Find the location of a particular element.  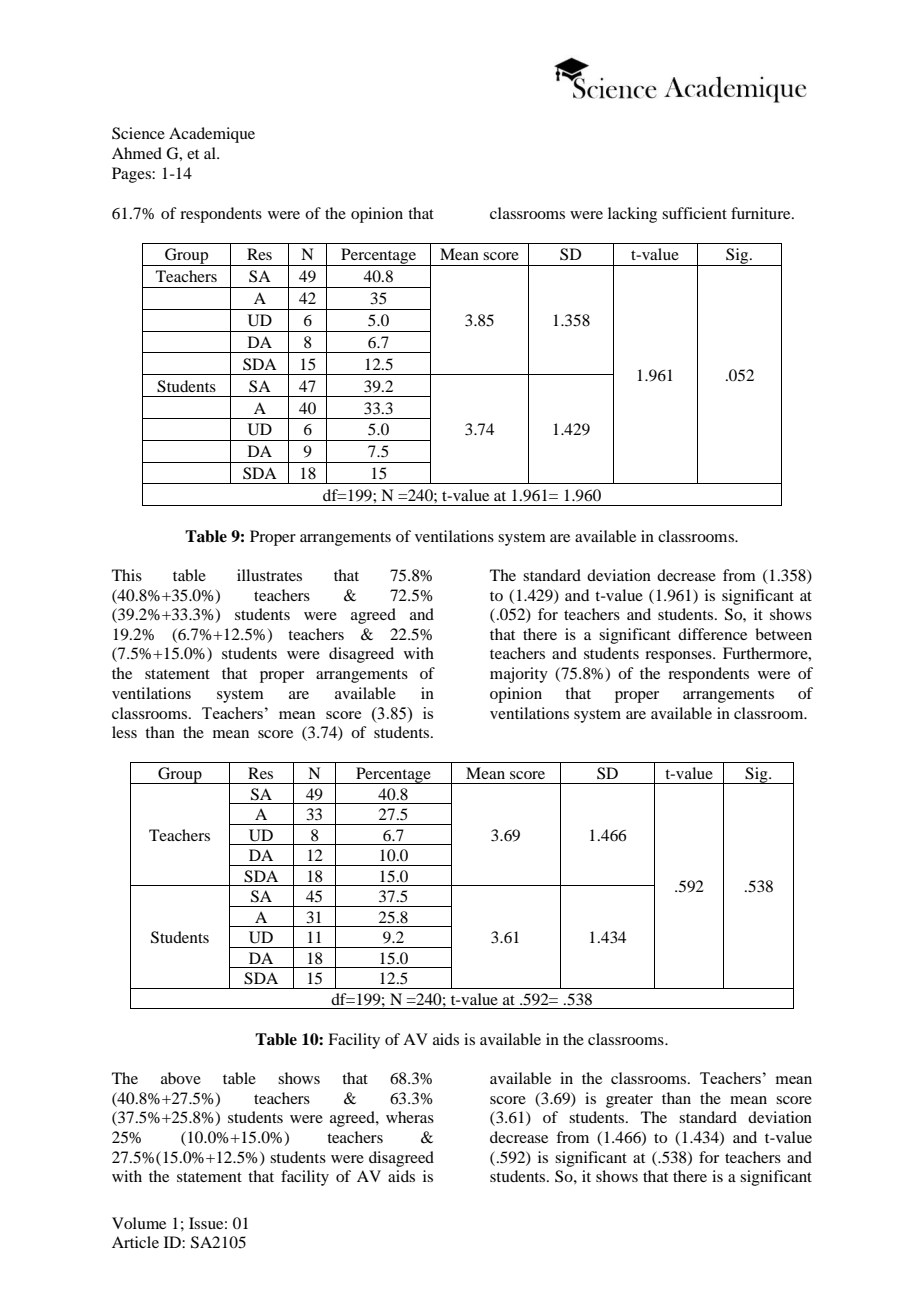

Ahmed is located at coordinates (137, 153).
